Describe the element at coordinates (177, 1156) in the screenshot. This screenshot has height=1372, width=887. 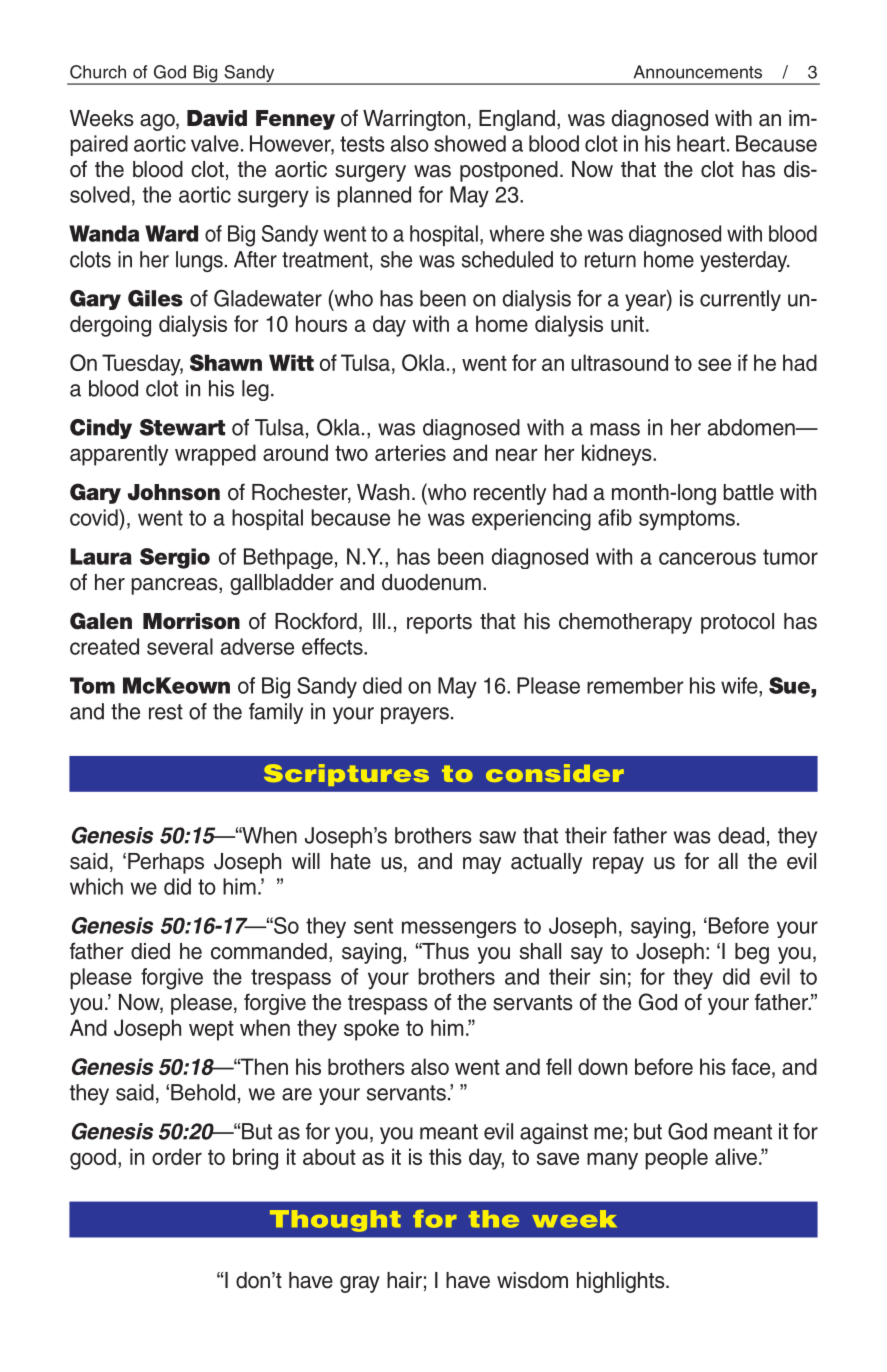
I see `order` at that location.
